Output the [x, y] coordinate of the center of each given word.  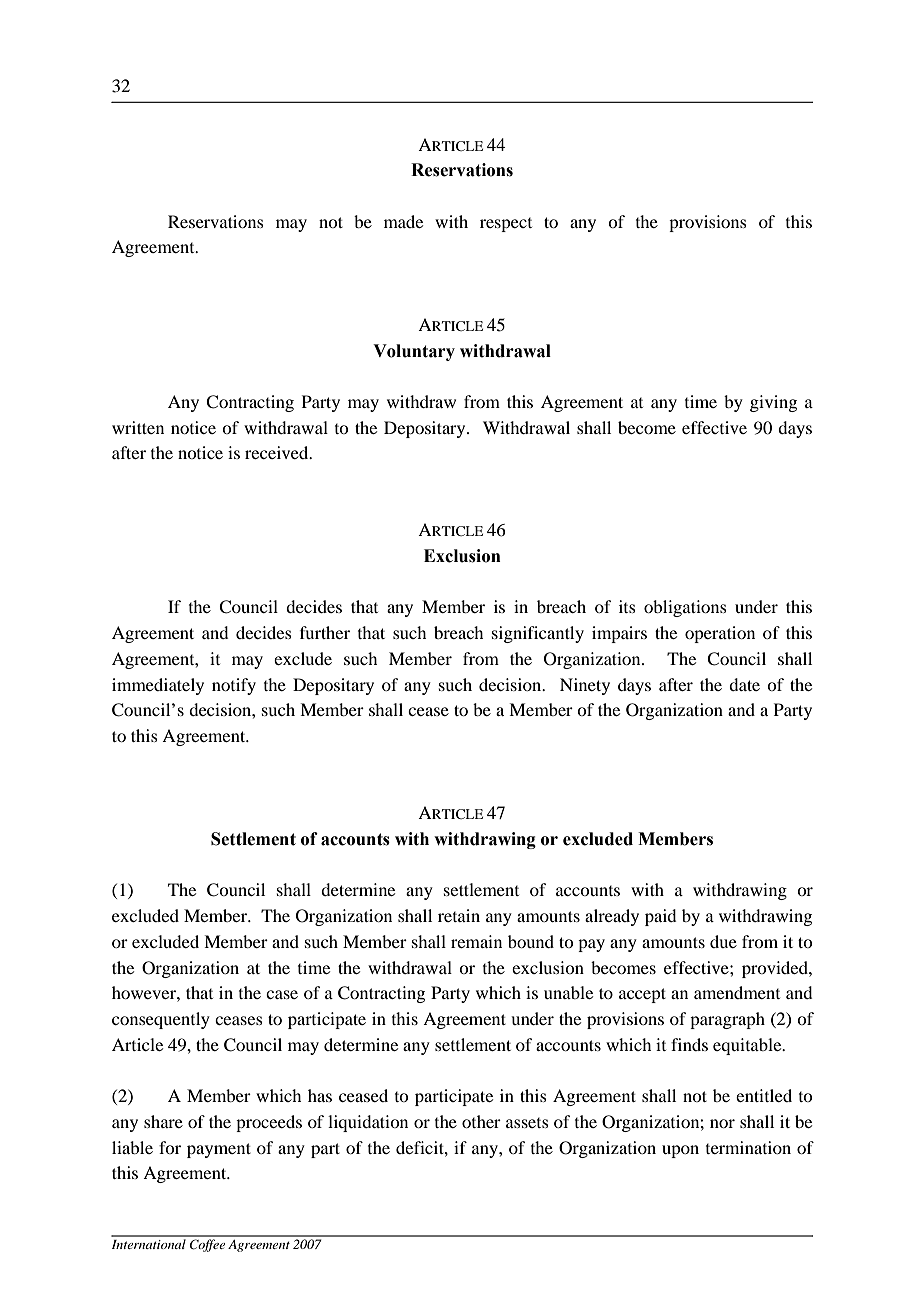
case [282, 994]
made [403, 221]
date [744, 684]
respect [506, 225]
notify [234, 686]
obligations [685, 608]
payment [219, 1150]
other [481, 1121]
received [278, 452]
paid [660, 917]
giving [773, 403]
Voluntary [414, 352]
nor [722, 1123]
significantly [538, 634]
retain [459, 915]
